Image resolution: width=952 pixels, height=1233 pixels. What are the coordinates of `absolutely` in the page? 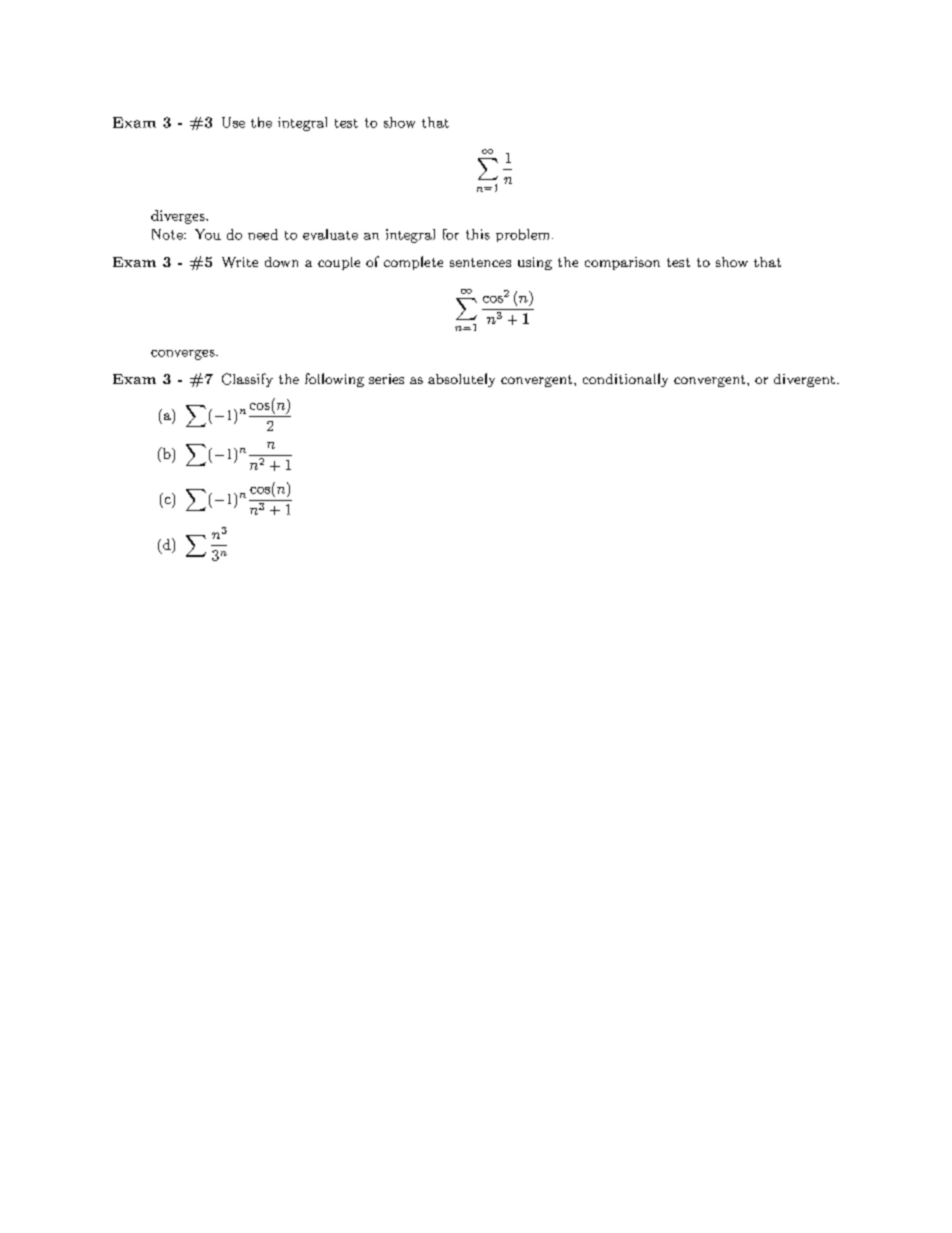 It's located at (461, 380).
